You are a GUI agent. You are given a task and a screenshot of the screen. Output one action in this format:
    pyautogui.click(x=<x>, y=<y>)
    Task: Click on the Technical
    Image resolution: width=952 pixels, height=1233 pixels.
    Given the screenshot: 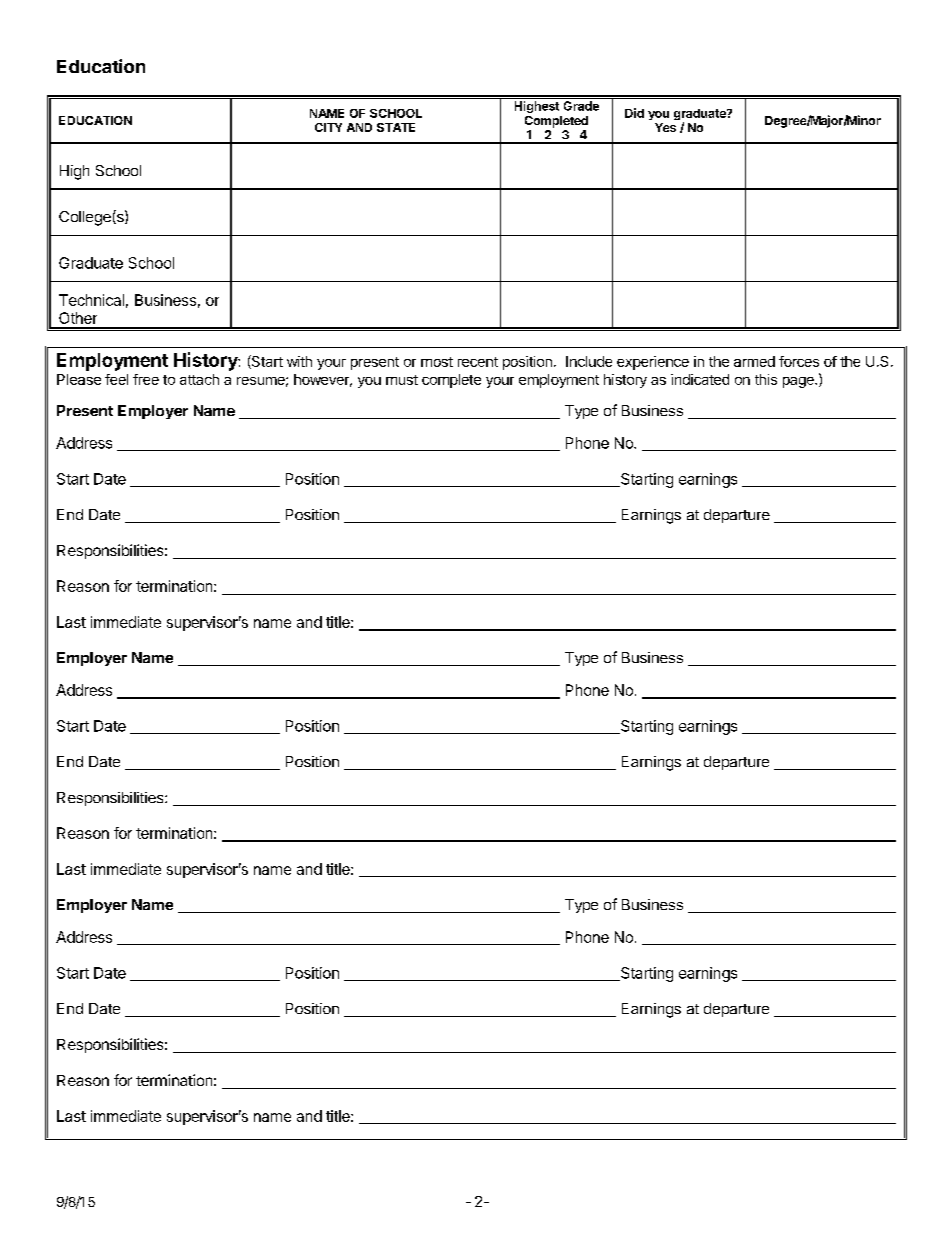 What is the action you would take?
    pyautogui.click(x=91, y=300)
